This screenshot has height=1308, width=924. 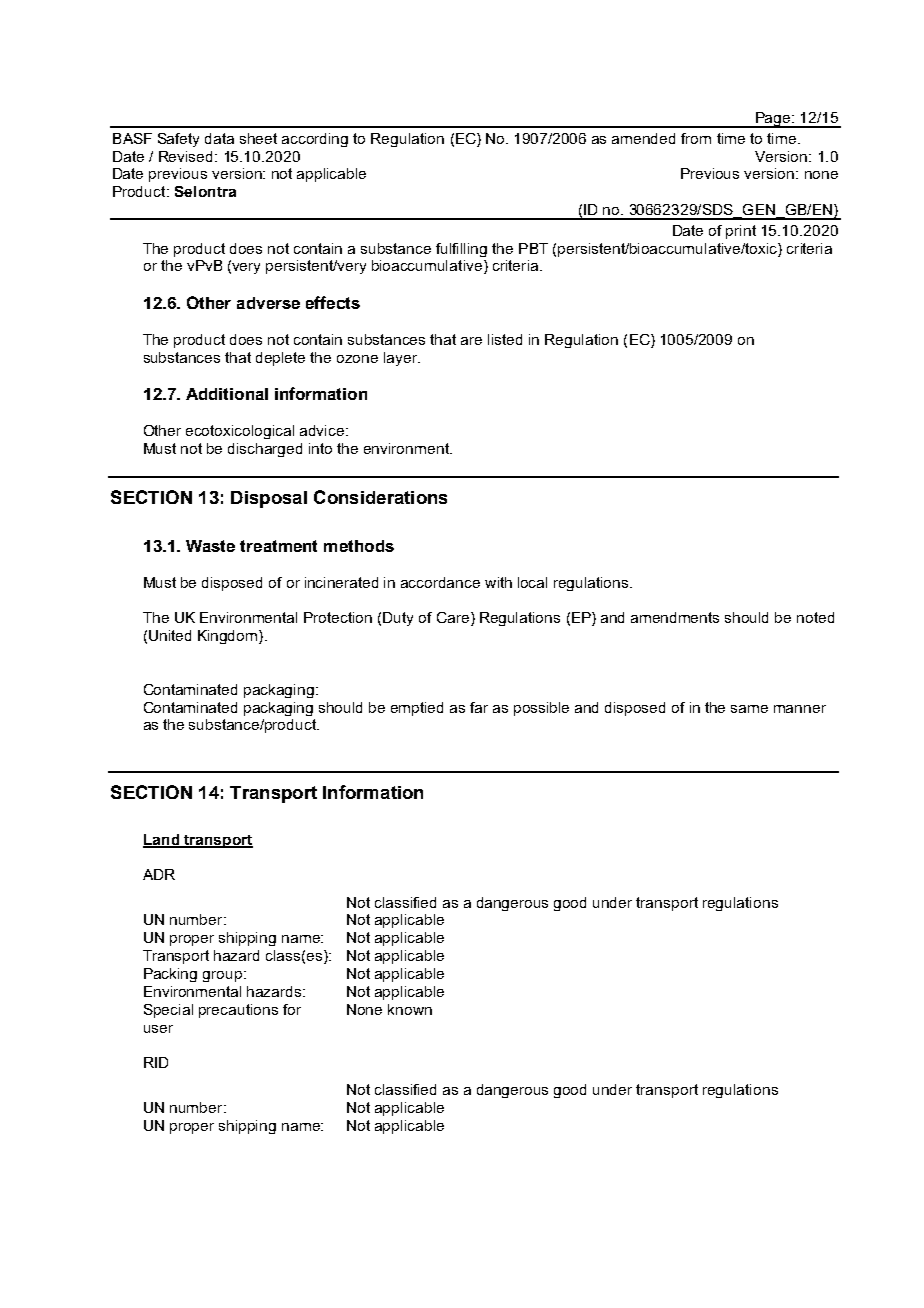 I want to click on known, so click(x=410, y=1009).
